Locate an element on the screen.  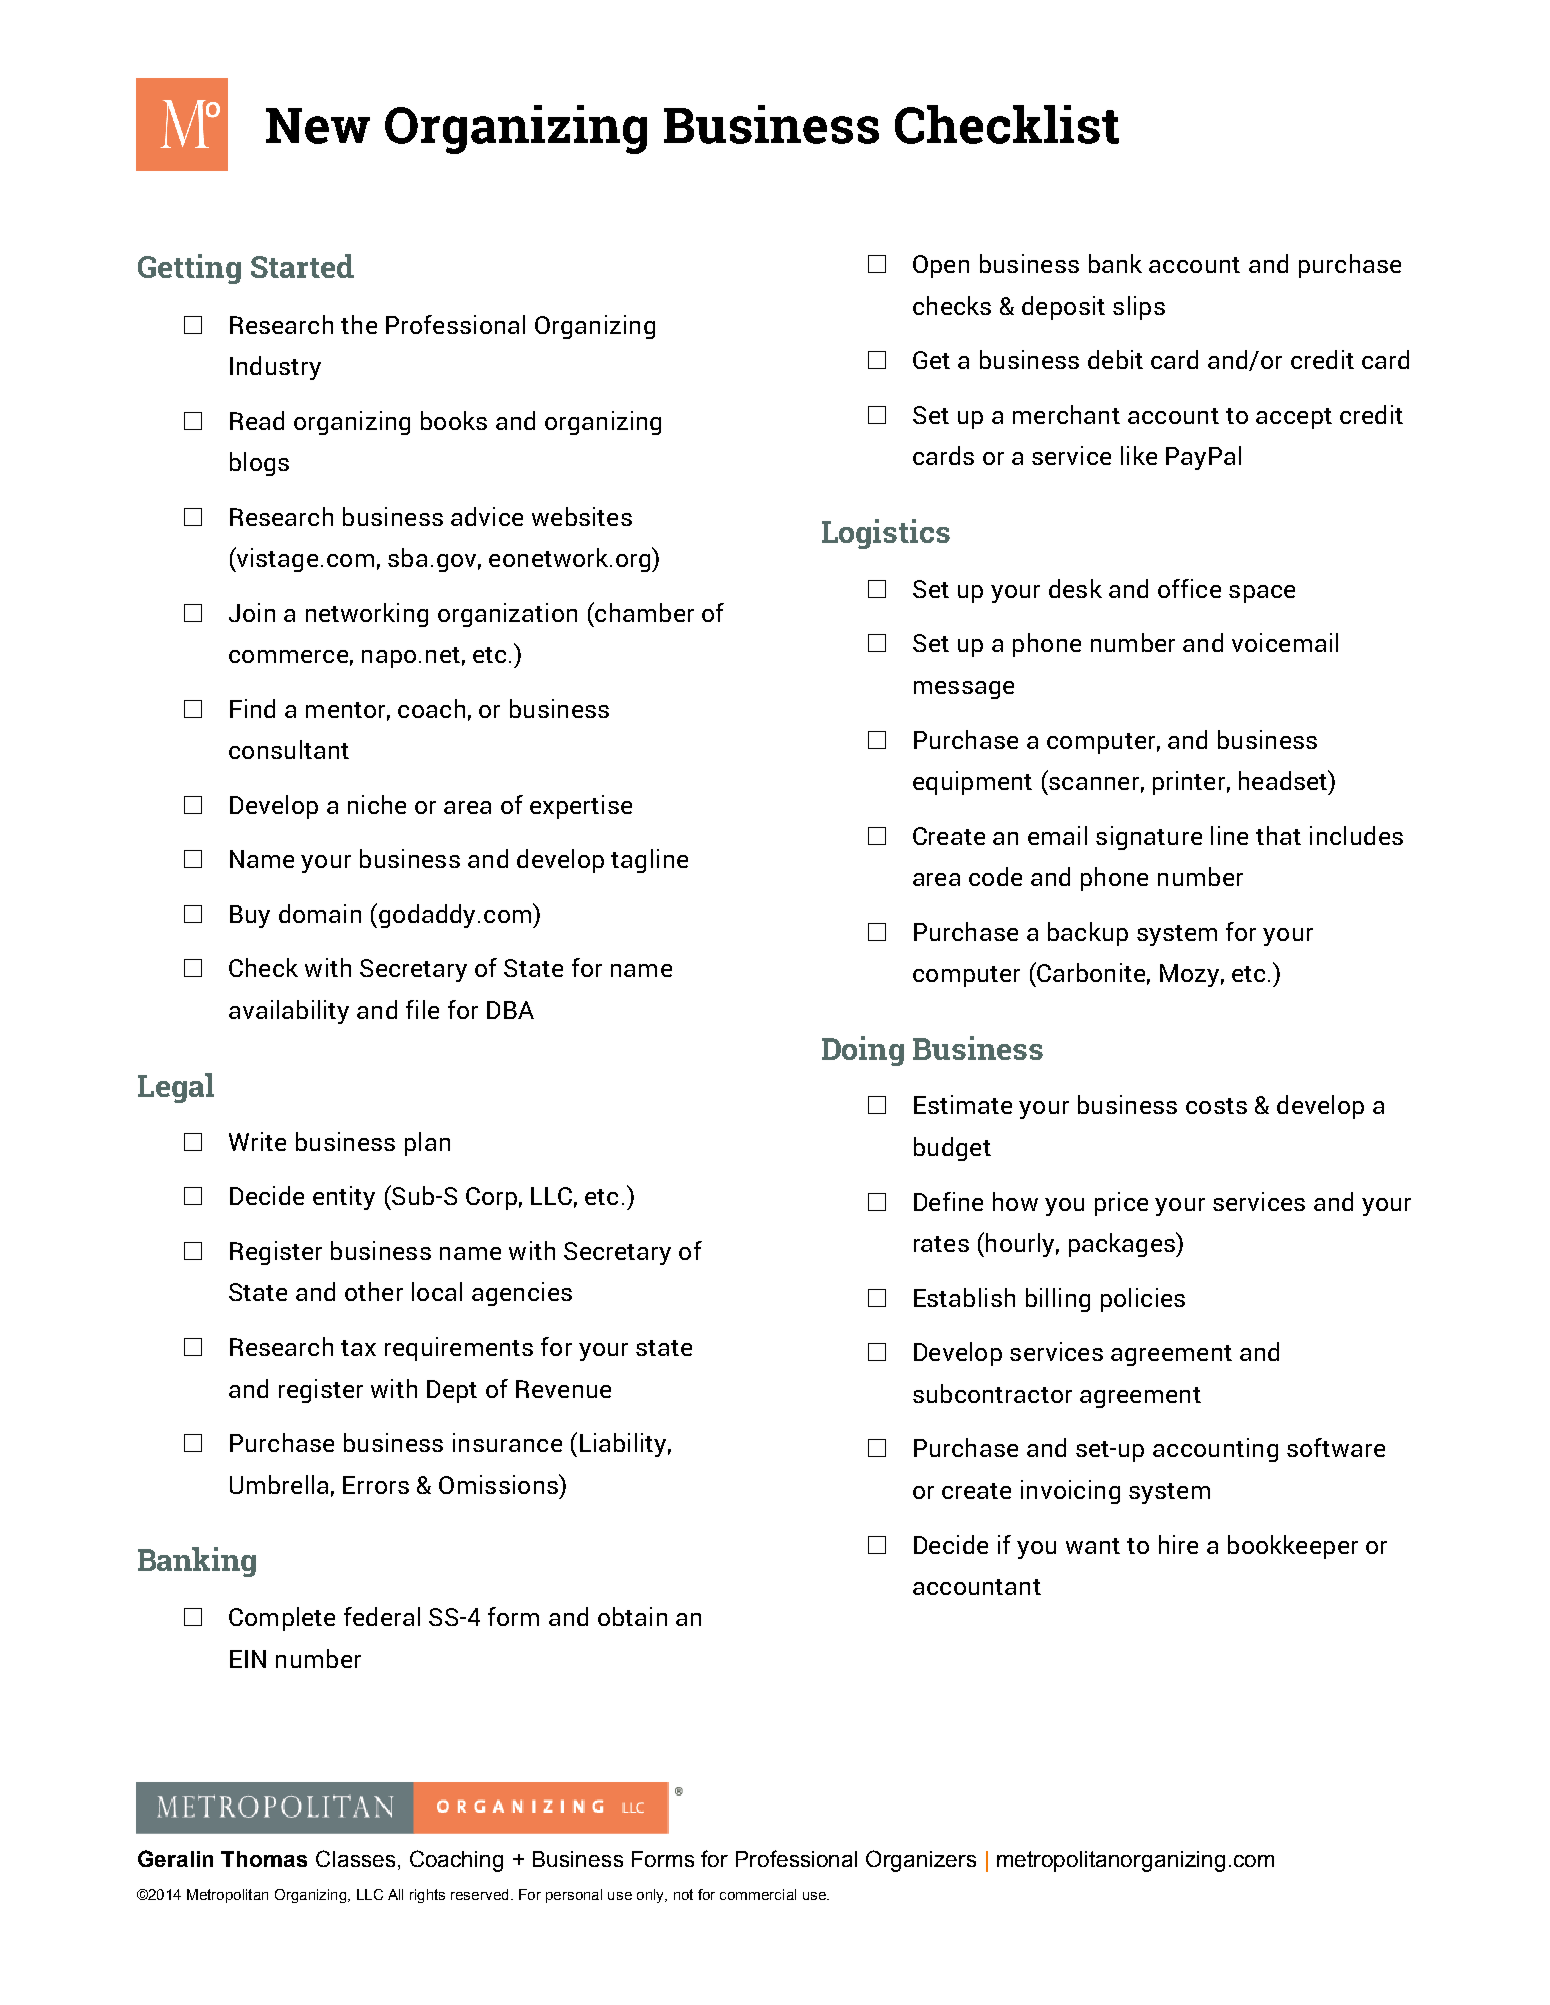
slips is located at coordinates (1139, 308).
